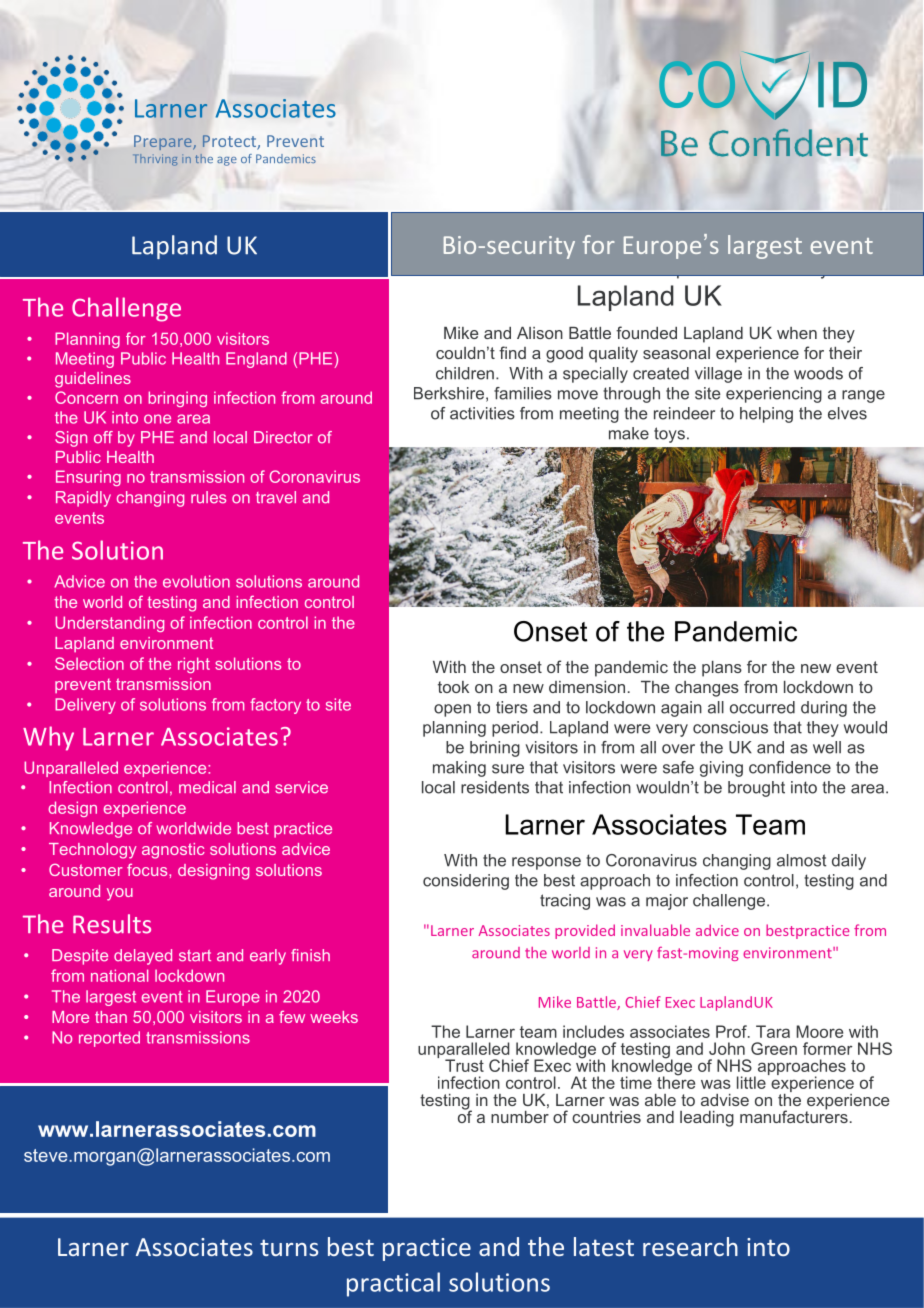 Image resolution: width=924 pixels, height=1308 pixels. What do you see at coordinates (155, 160) in the screenshot?
I see `Thriving` at bounding box center [155, 160].
